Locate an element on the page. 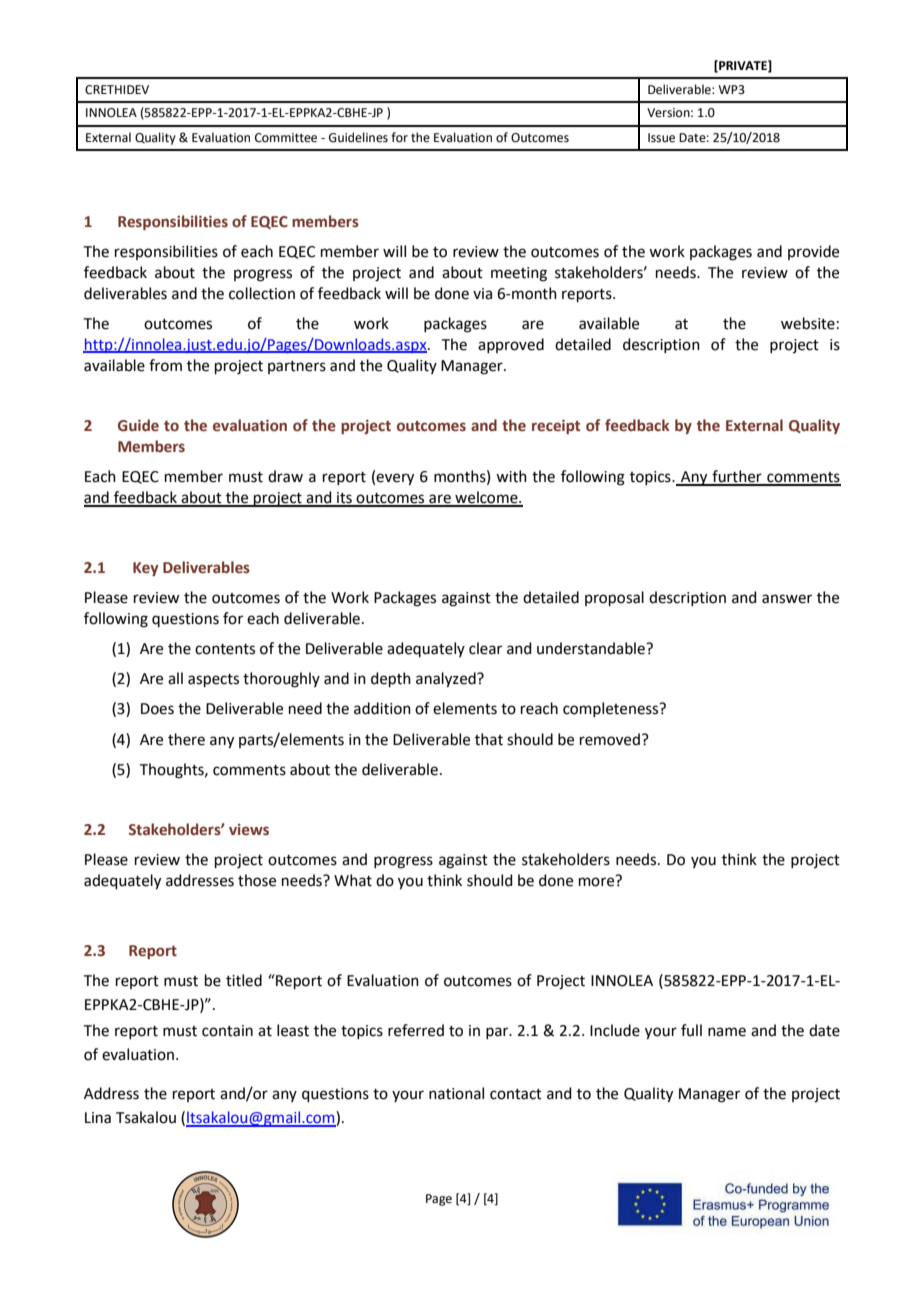 Image resolution: width=924 pixels, height=1308 pixels. contain is located at coordinates (227, 1031).
